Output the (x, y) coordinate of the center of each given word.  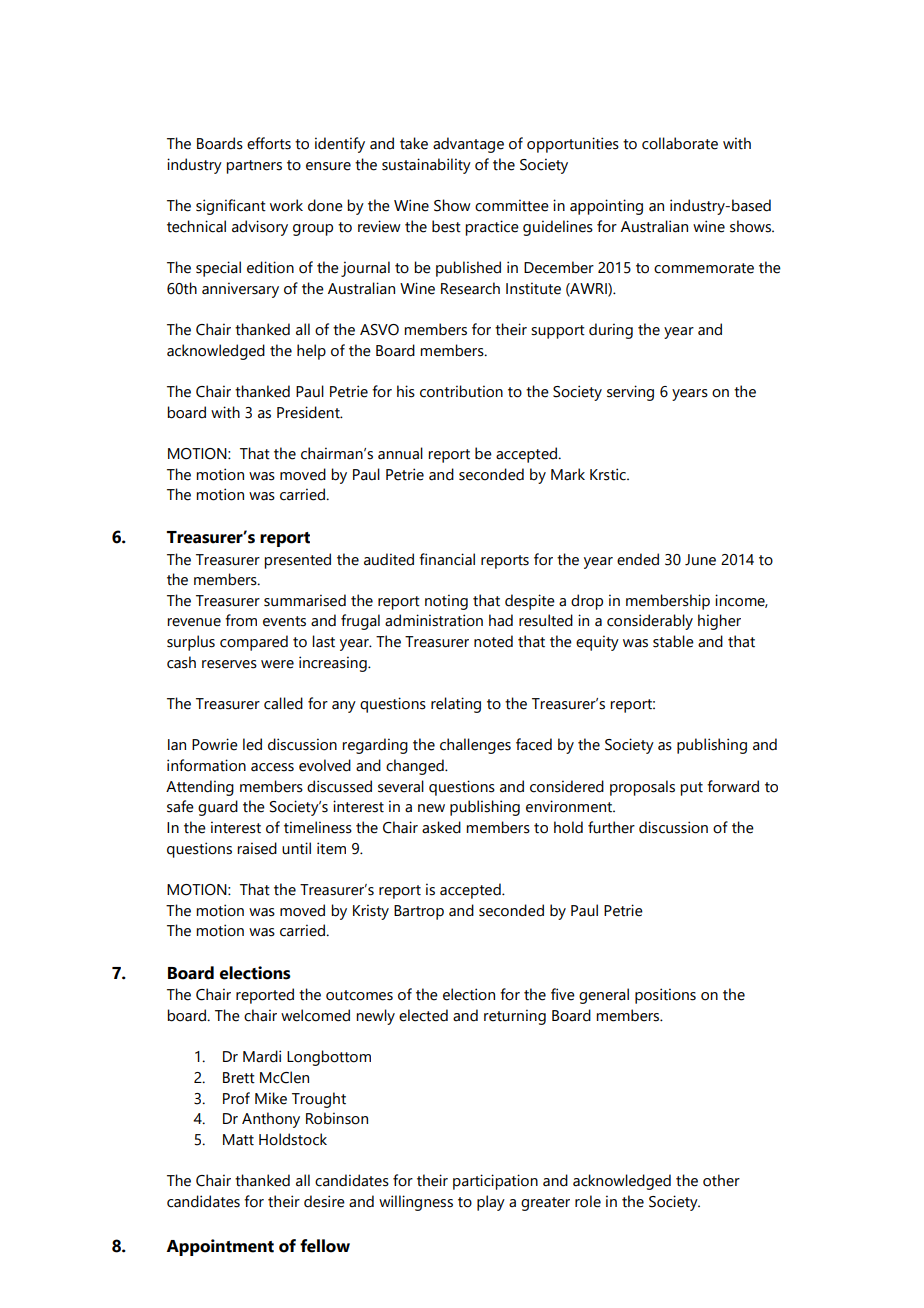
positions (665, 996)
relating (456, 705)
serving (630, 393)
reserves (229, 664)
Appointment (220, 1247)
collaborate (680, 143)
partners (254, 167)
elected (423, 1015)
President (309, 412)
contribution (461, 391)
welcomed (315, 1015)
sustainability (426, 166)
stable (673, 641)
